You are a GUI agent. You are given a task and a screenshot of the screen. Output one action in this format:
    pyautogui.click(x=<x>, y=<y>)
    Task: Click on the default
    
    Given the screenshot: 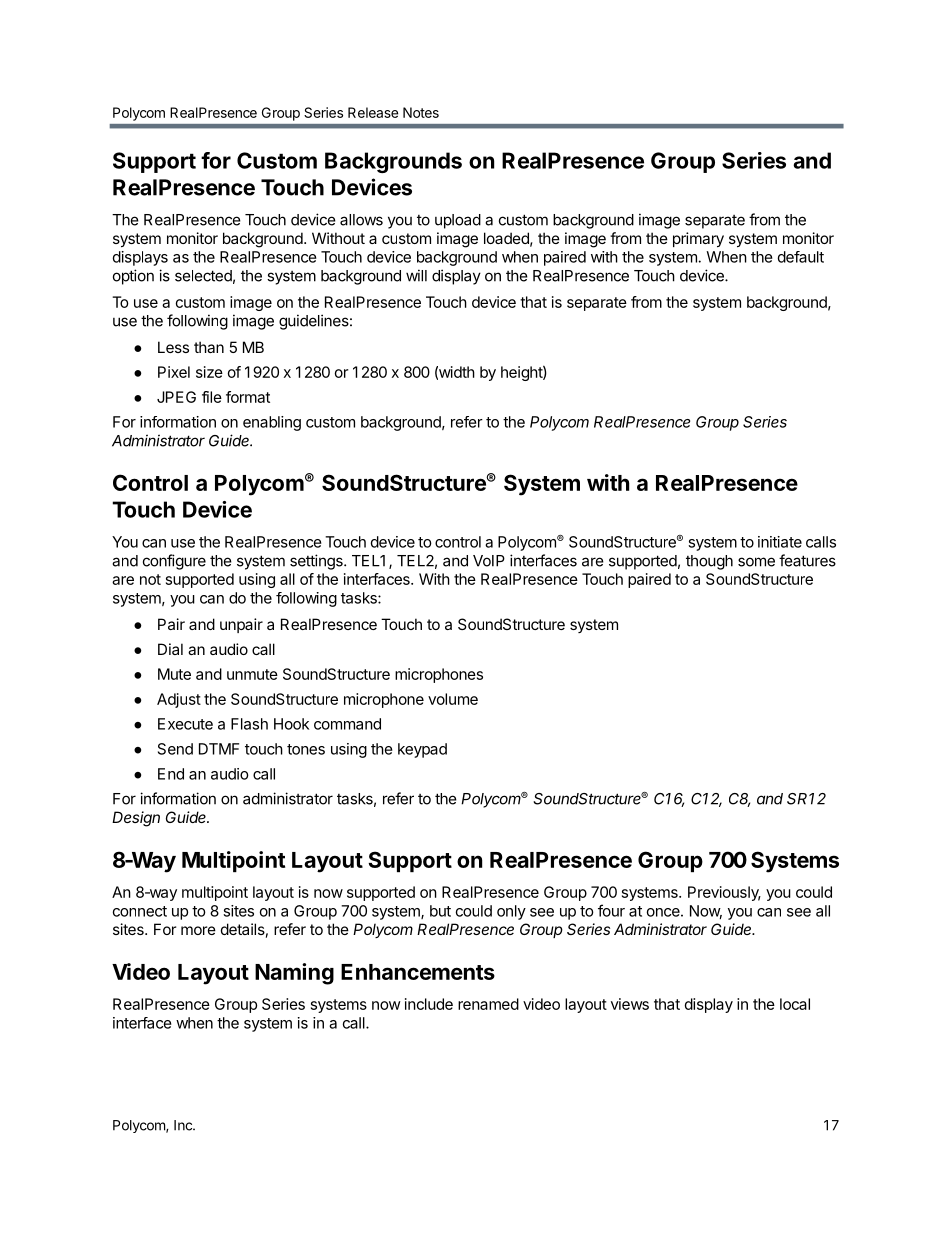 What is the action you would take?
    pyautogui.click(x=801, y=257)
